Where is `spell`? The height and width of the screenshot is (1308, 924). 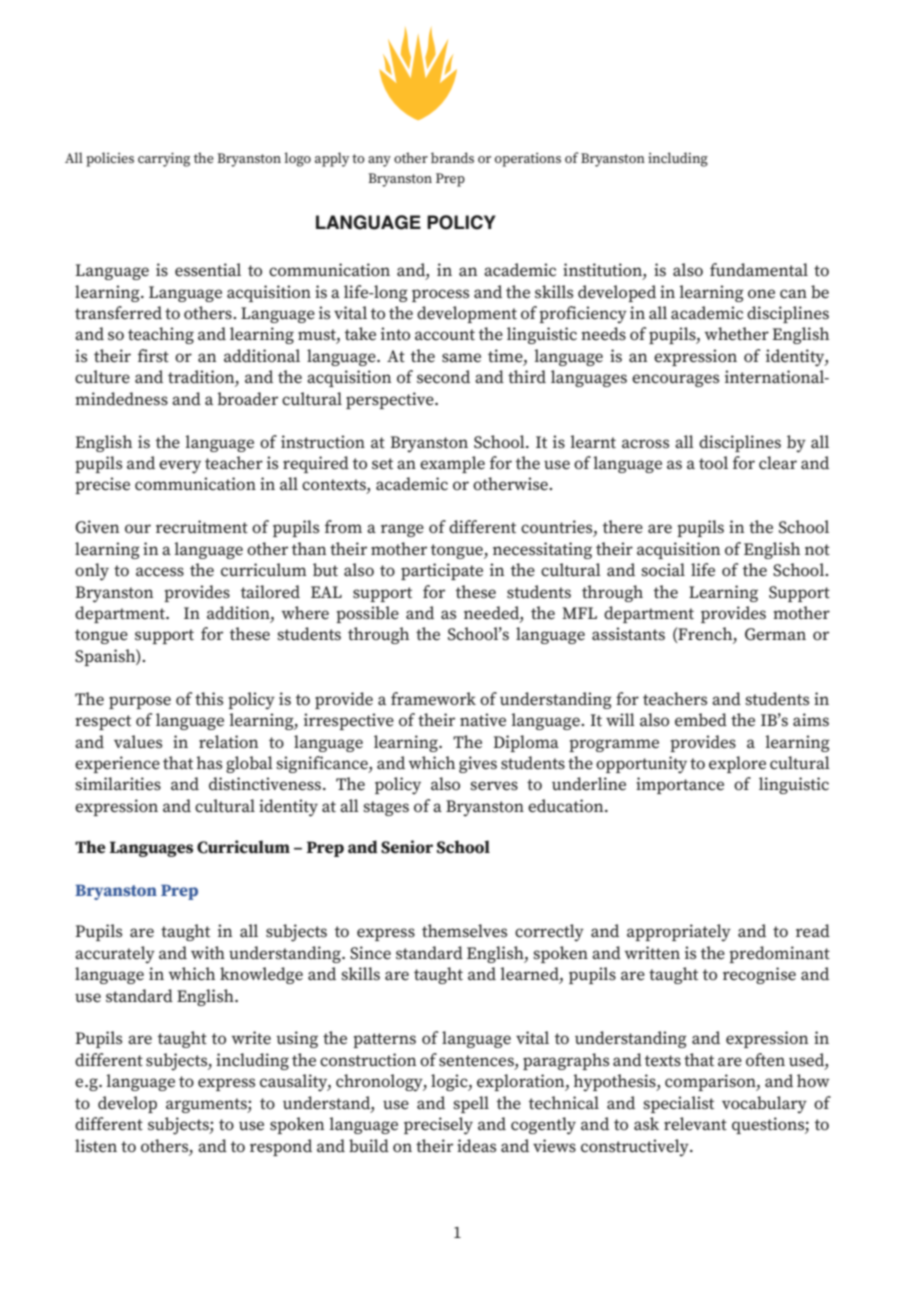 spell is located at coordinates (471, 1104).
